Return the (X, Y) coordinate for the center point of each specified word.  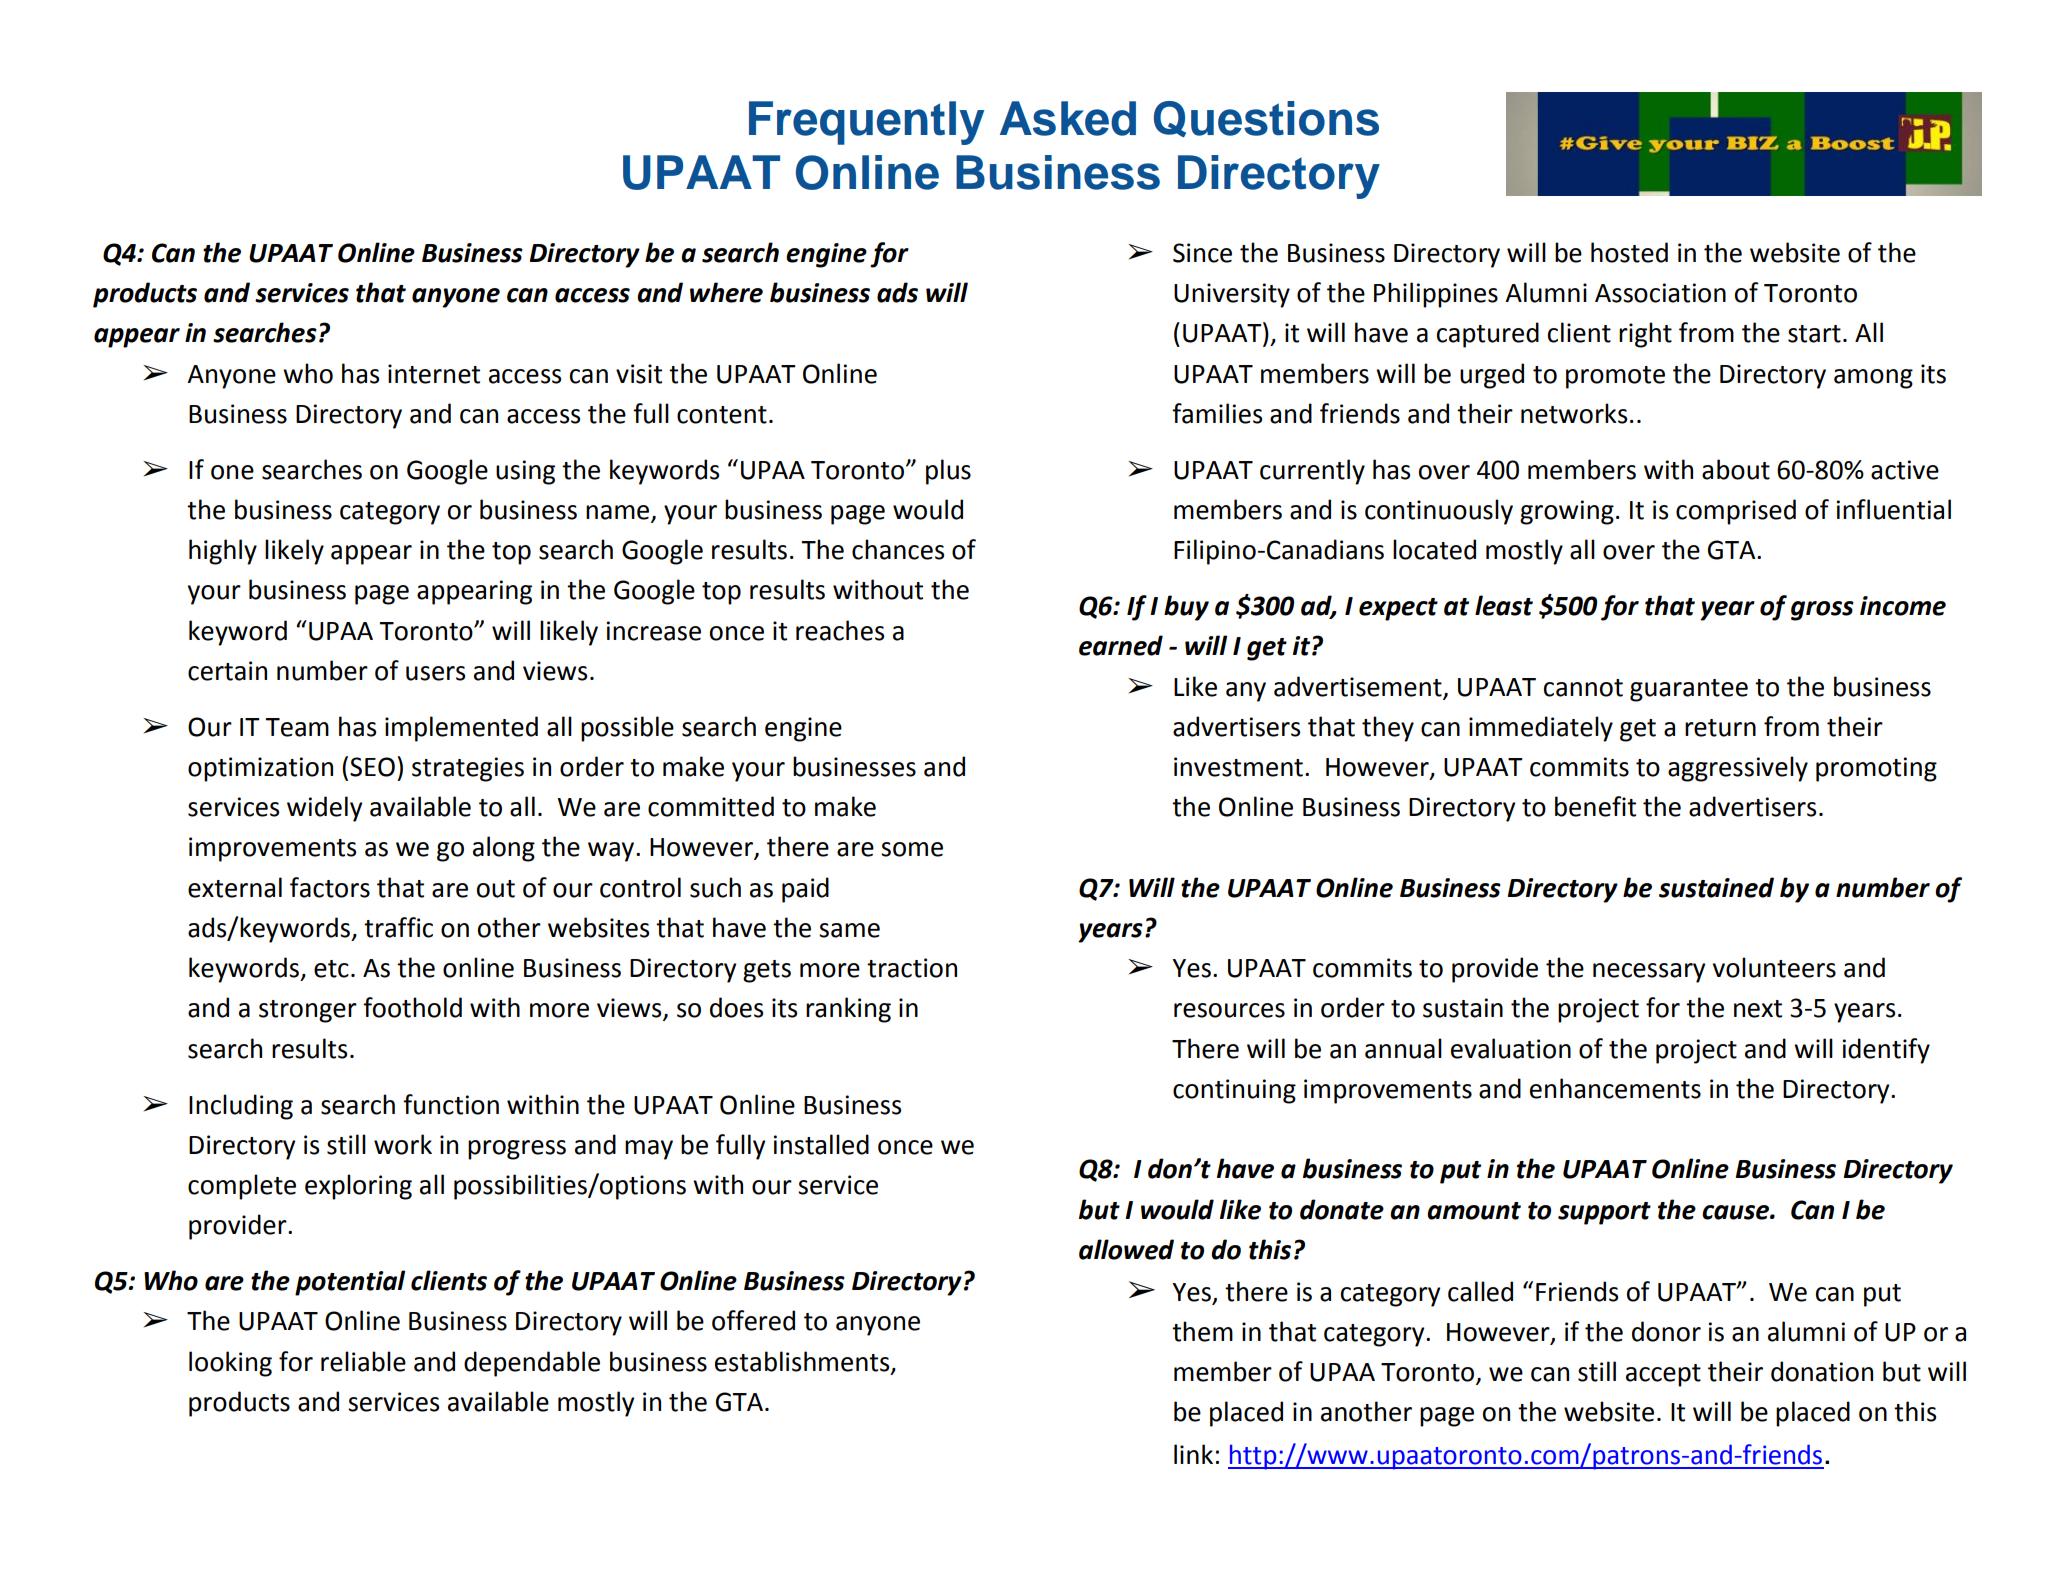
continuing (1234, 1091)
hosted (1629, 252)
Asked (1068, 118)
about (1736, 469)
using (525, 472)
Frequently (866, 123)
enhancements (1615, 1088)
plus (948, 472)
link (1193, 1454)
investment (1238, 767)
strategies (468, 769)
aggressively (1738, 769)
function (451, 1104)
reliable (363, 1361)
